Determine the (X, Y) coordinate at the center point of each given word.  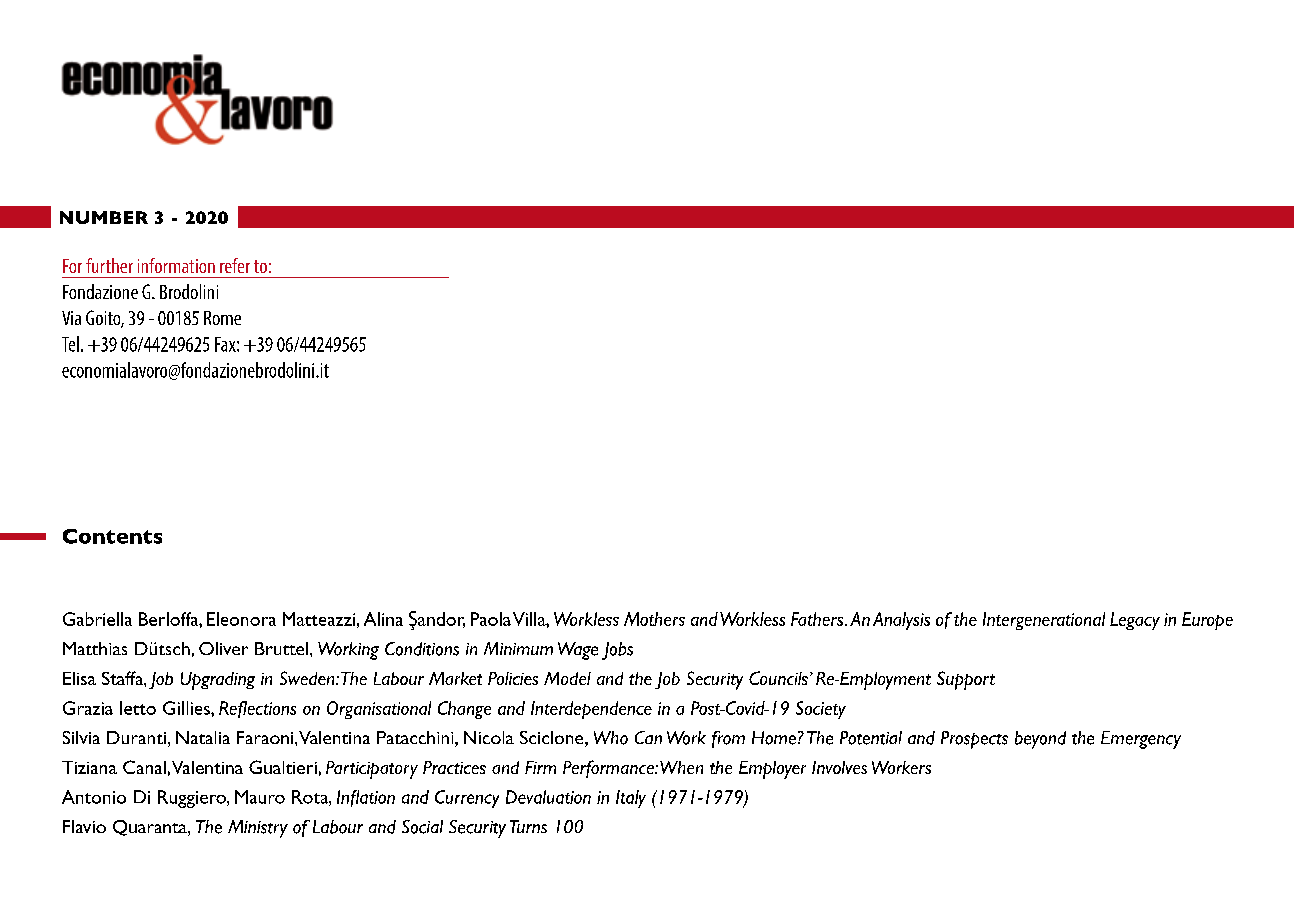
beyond (1040, 740)
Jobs (617, 651)
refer (235, 265)
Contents (112, 536)
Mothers (654, 619)
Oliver (223, 648)
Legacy (1135, 621)
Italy (631, 799)
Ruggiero (193, 799)
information (176, 265)
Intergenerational (1044, 621)
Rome (222, 318)
